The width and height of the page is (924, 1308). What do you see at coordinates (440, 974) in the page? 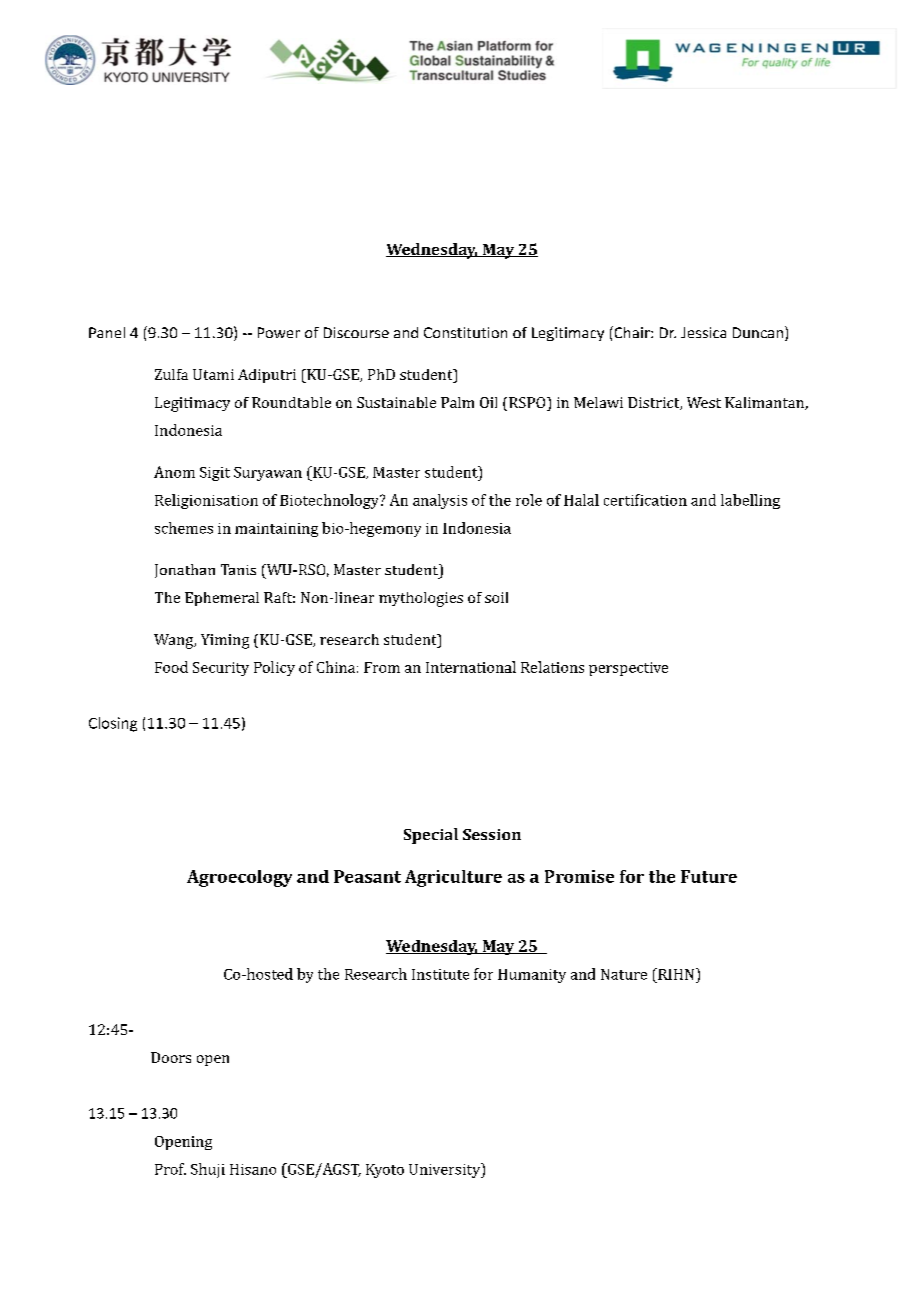
I see `Institute` at bounding box center [440, 974].
